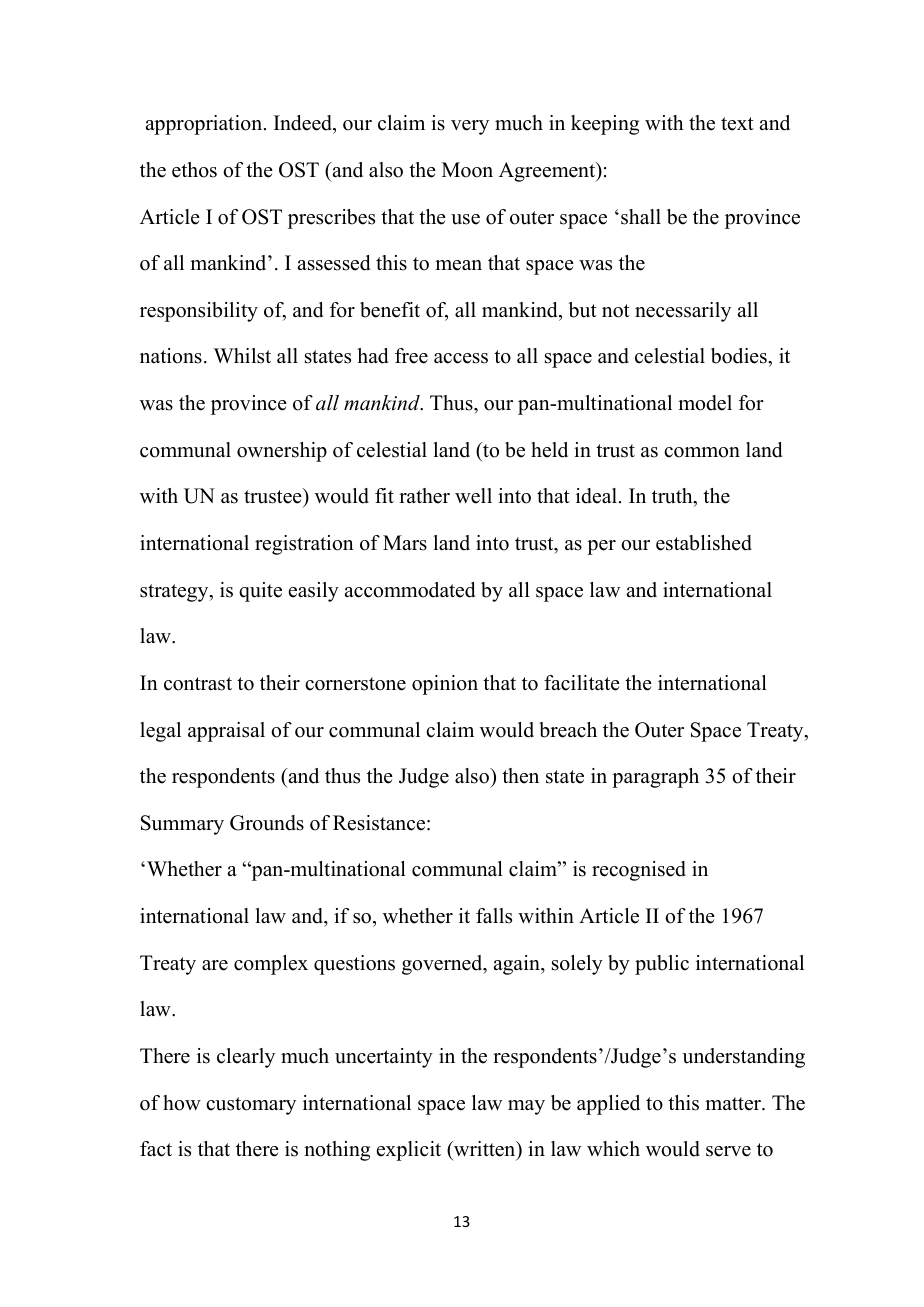 The height and width of the screenshot is (1307, 924). What do you see at coordinates (198, 684) in the screenshot?
I see `contrast` at bounding box center [198, 684].
